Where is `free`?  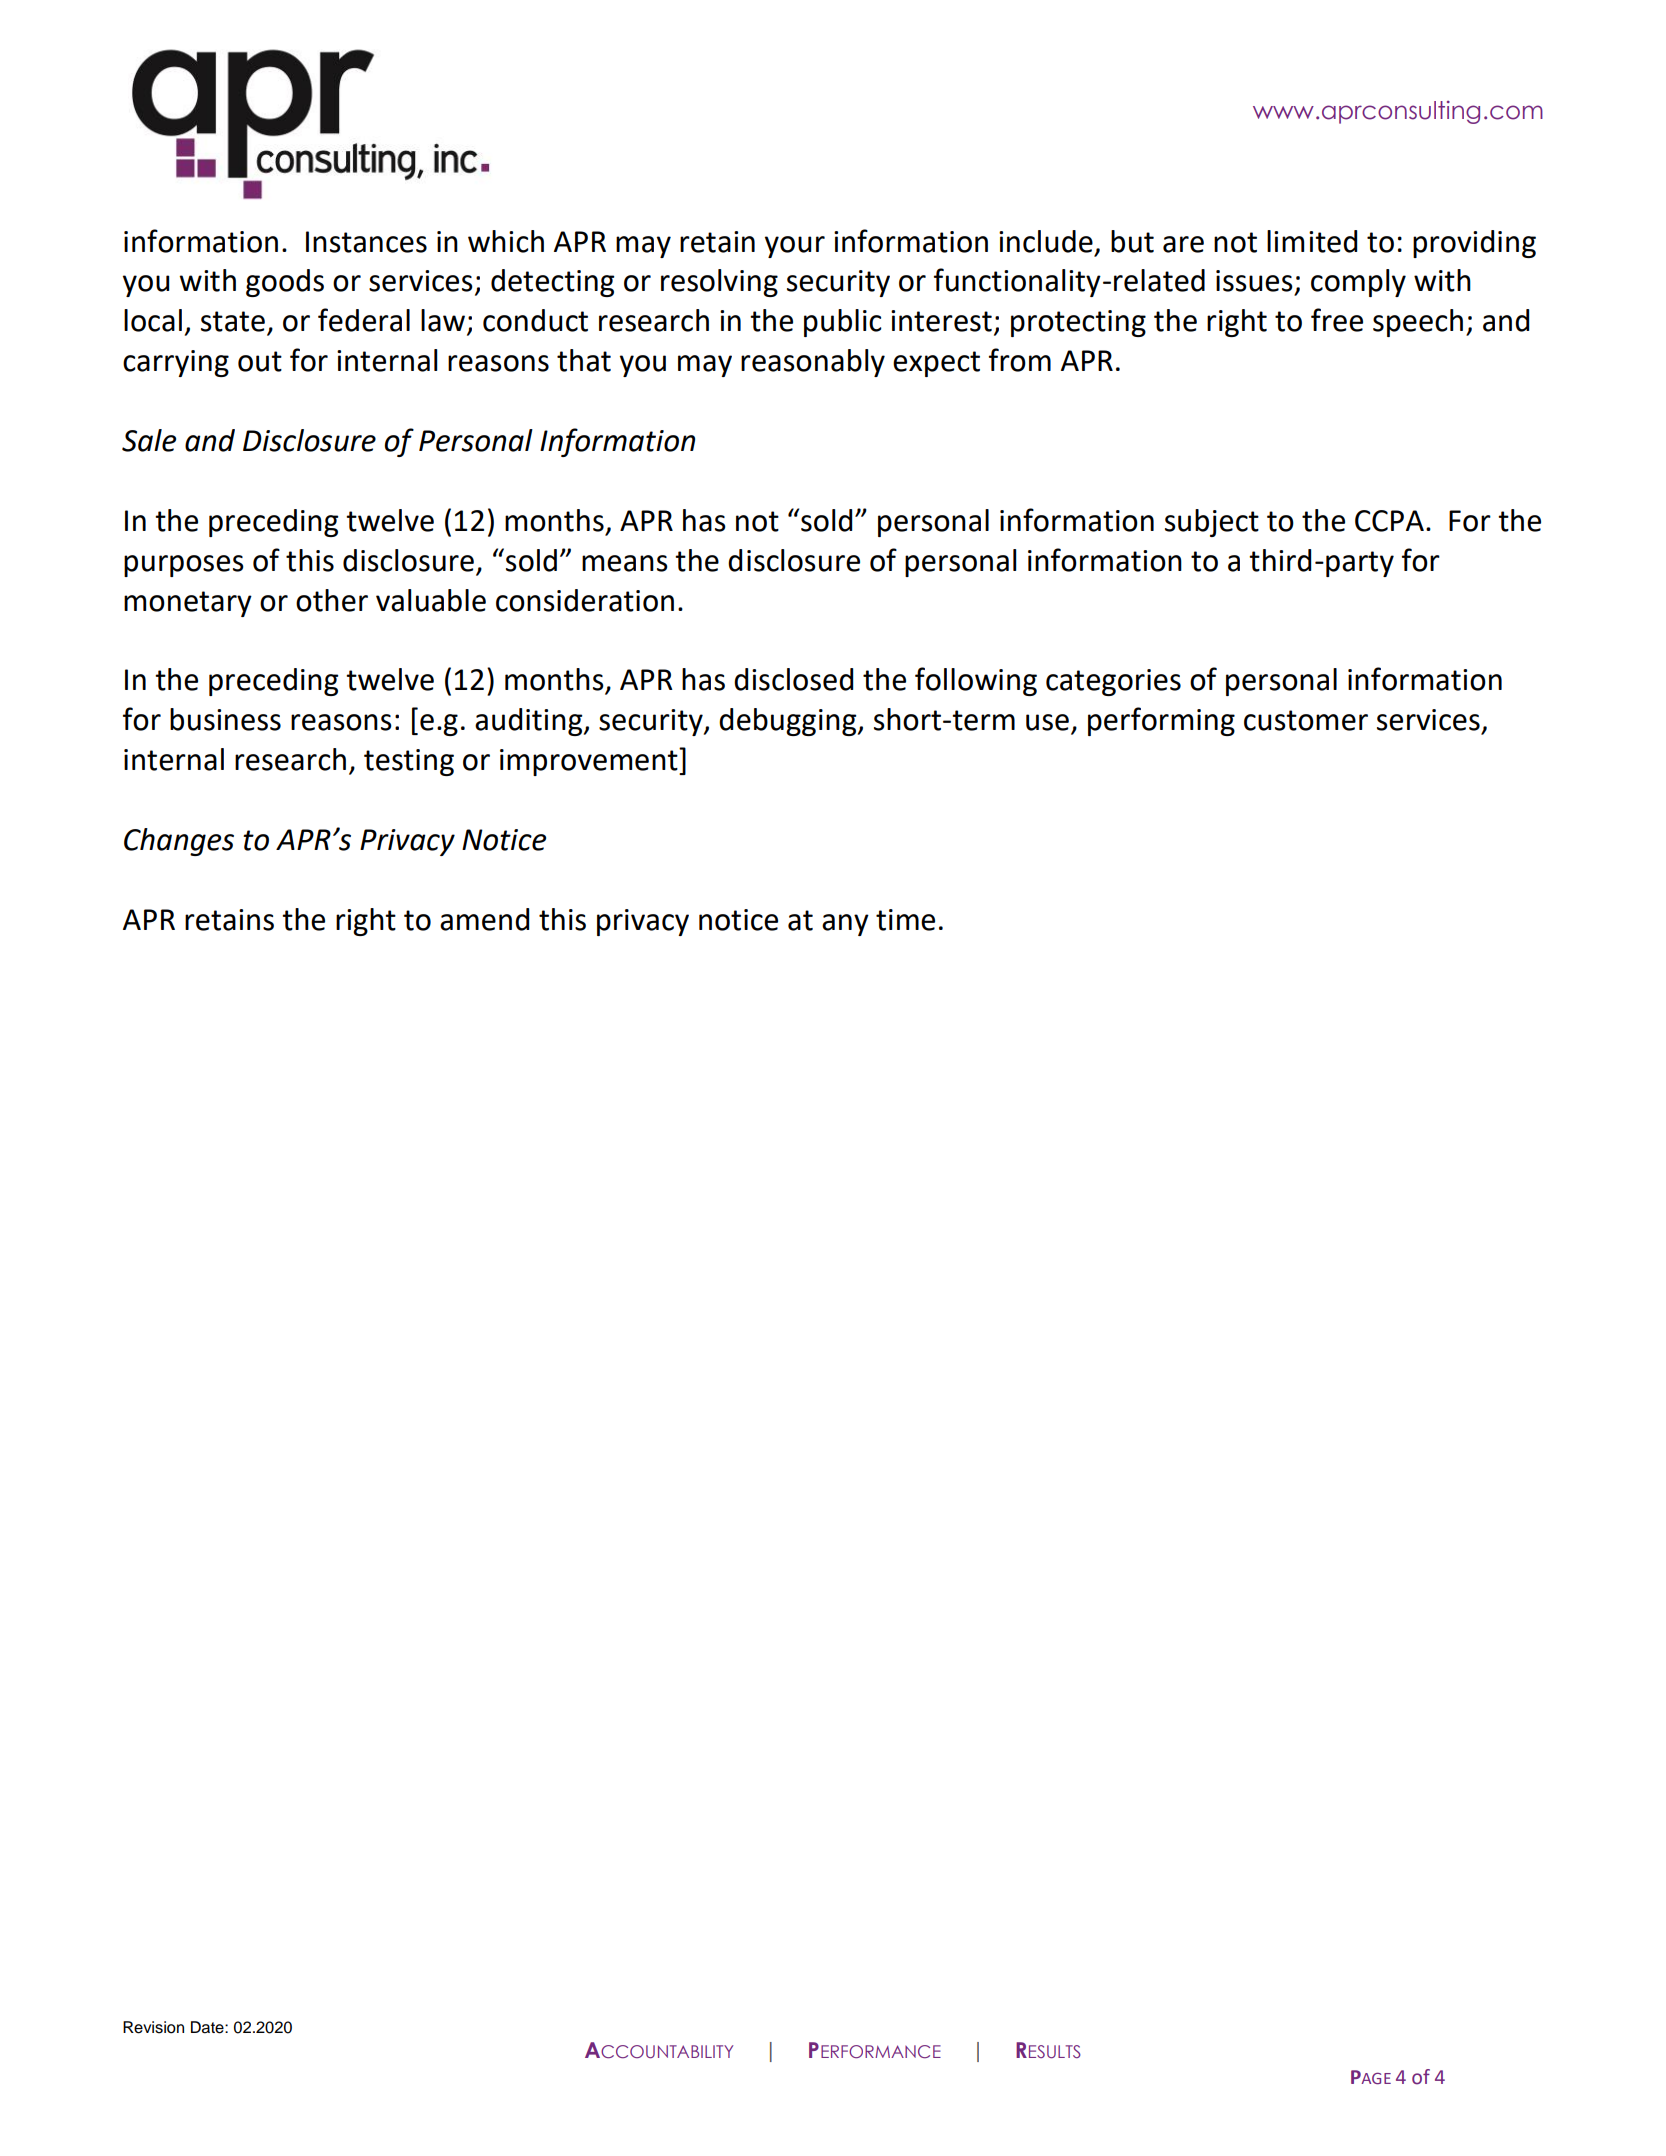 free is located at coordinates (1337, 320).
